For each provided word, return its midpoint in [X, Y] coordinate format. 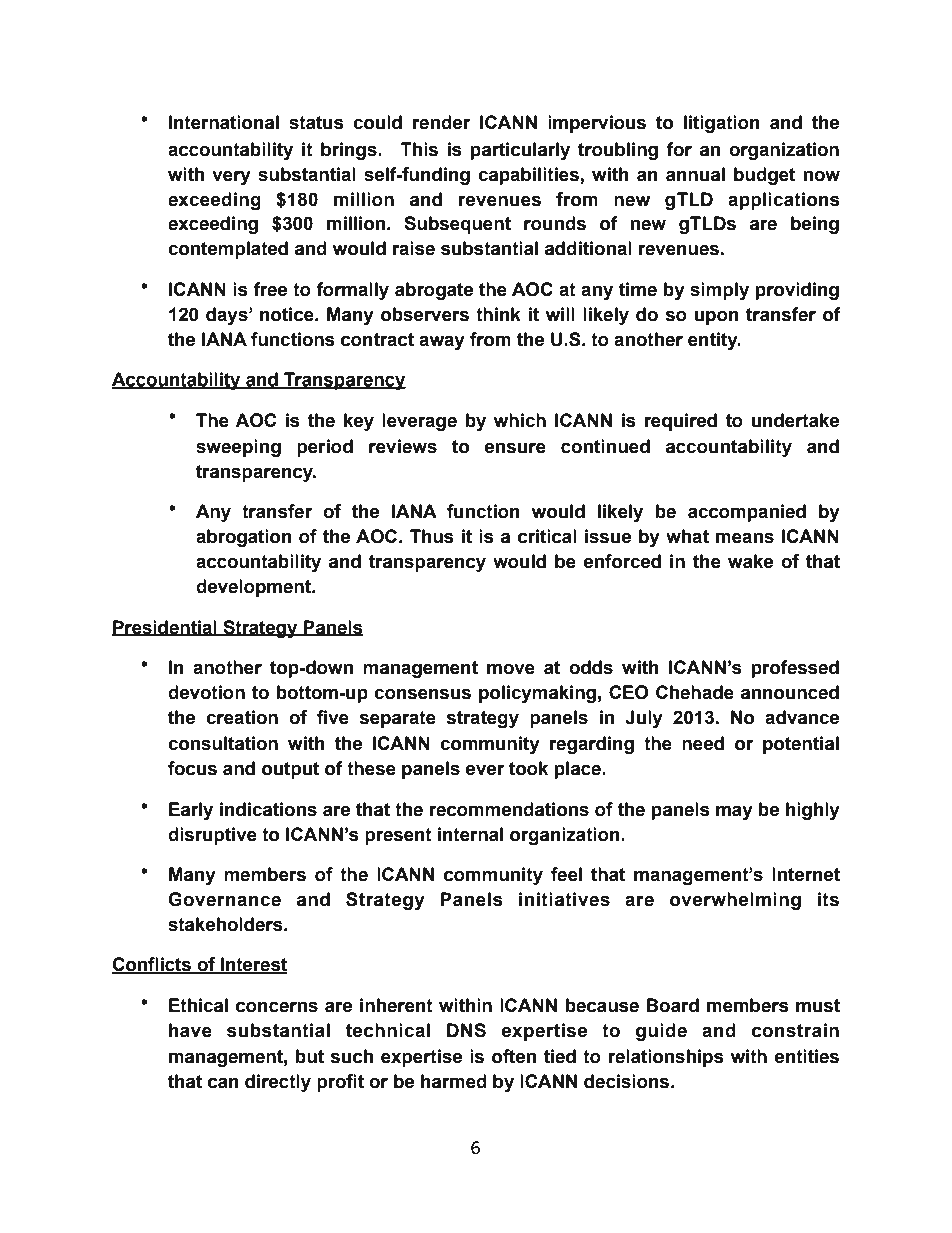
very [231, 177]
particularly [520, 151]
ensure [515, 448]
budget [764, 176]
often [514, 1056]
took [528, 768]
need [703, 743]
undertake [795, 420]
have [190, 1030]
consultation [223, 743]
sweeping [238, 448]
